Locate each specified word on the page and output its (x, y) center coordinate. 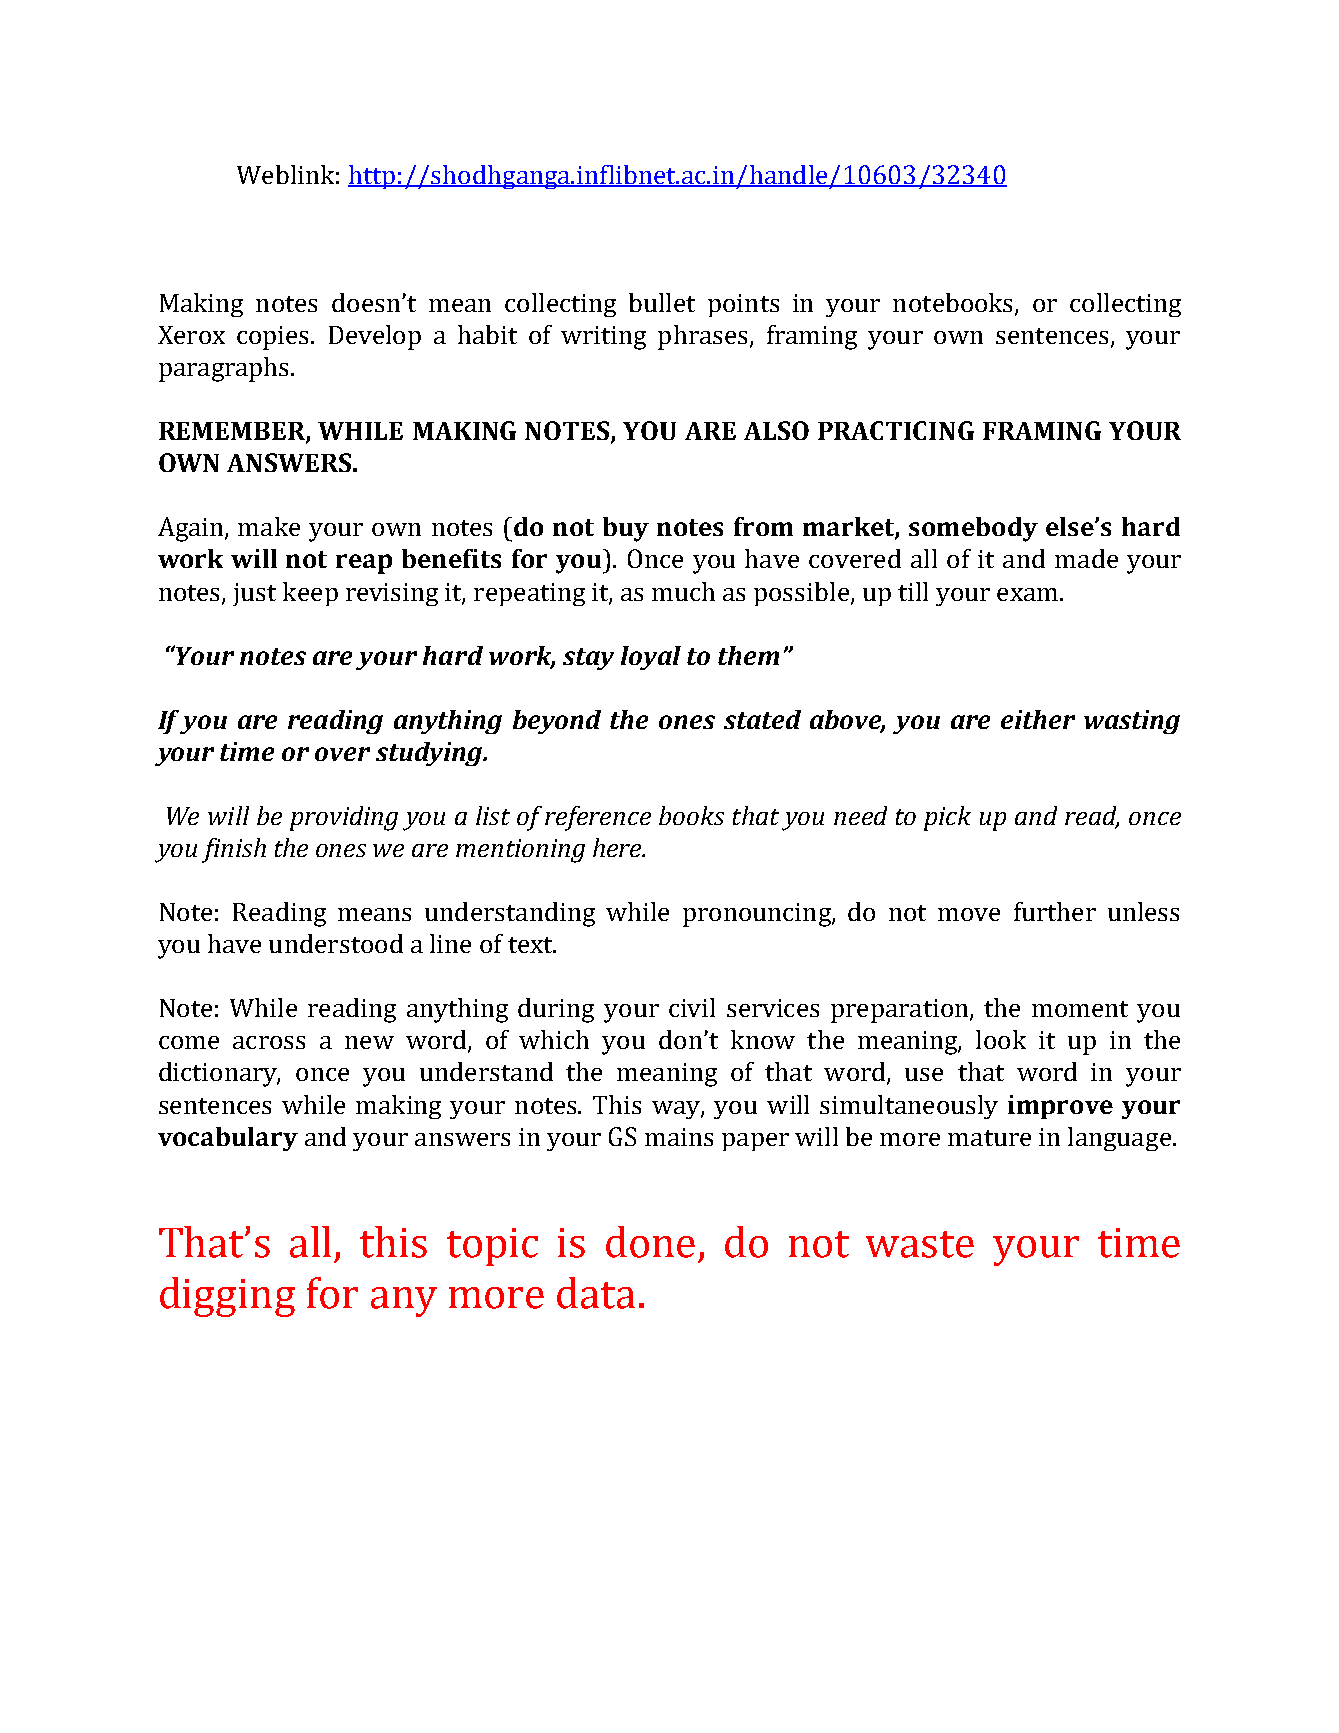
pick (947, 818)
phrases (704, 337)
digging (227, 1297)
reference (598, 818)
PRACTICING (896, 430)
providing (344, 818)
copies (274, 338)
